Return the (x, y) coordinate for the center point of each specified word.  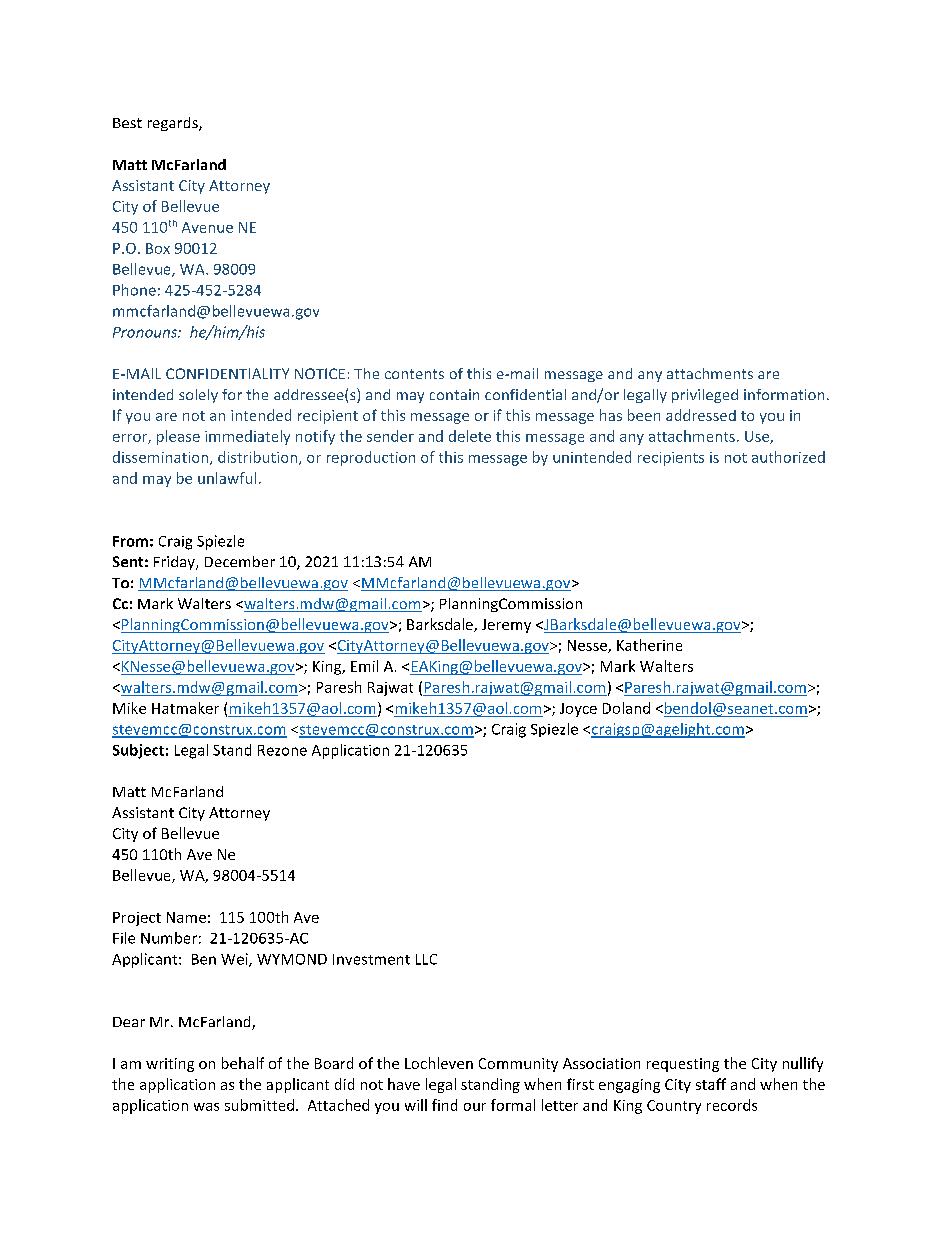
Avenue (207, 227)
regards (174, 124)
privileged (705, 396)
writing (170, 1065)
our (475, 1107)
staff (711, 1084)
